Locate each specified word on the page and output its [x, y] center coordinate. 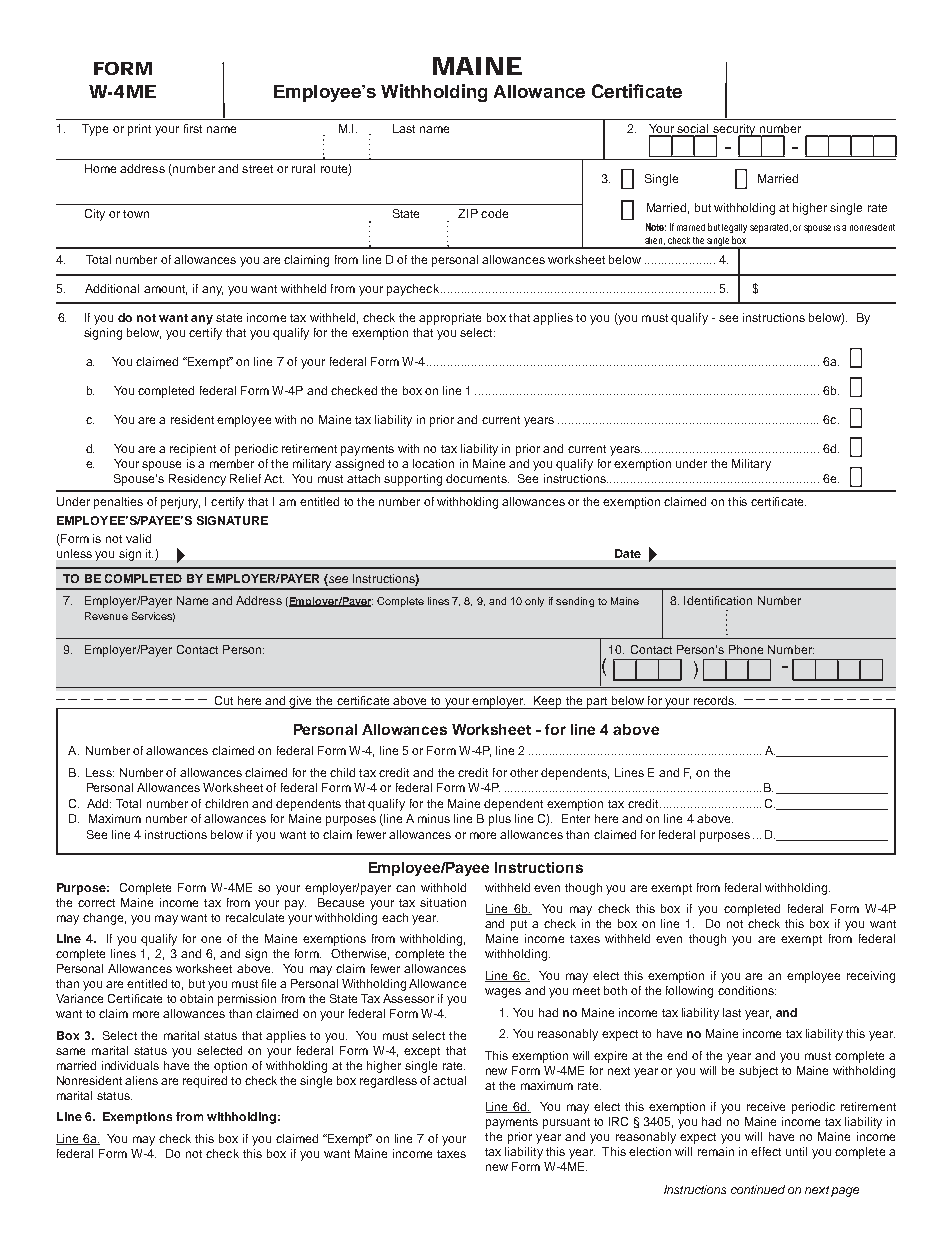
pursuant [566, 1123]
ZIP [468, 213]
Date [628, 553]
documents [477, 478]
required [205, 1082]
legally [734, 228]
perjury [180, 503]
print [139, 130]
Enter [576, 818]
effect [766, 1151]
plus [500, 820]
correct [96, 903]
